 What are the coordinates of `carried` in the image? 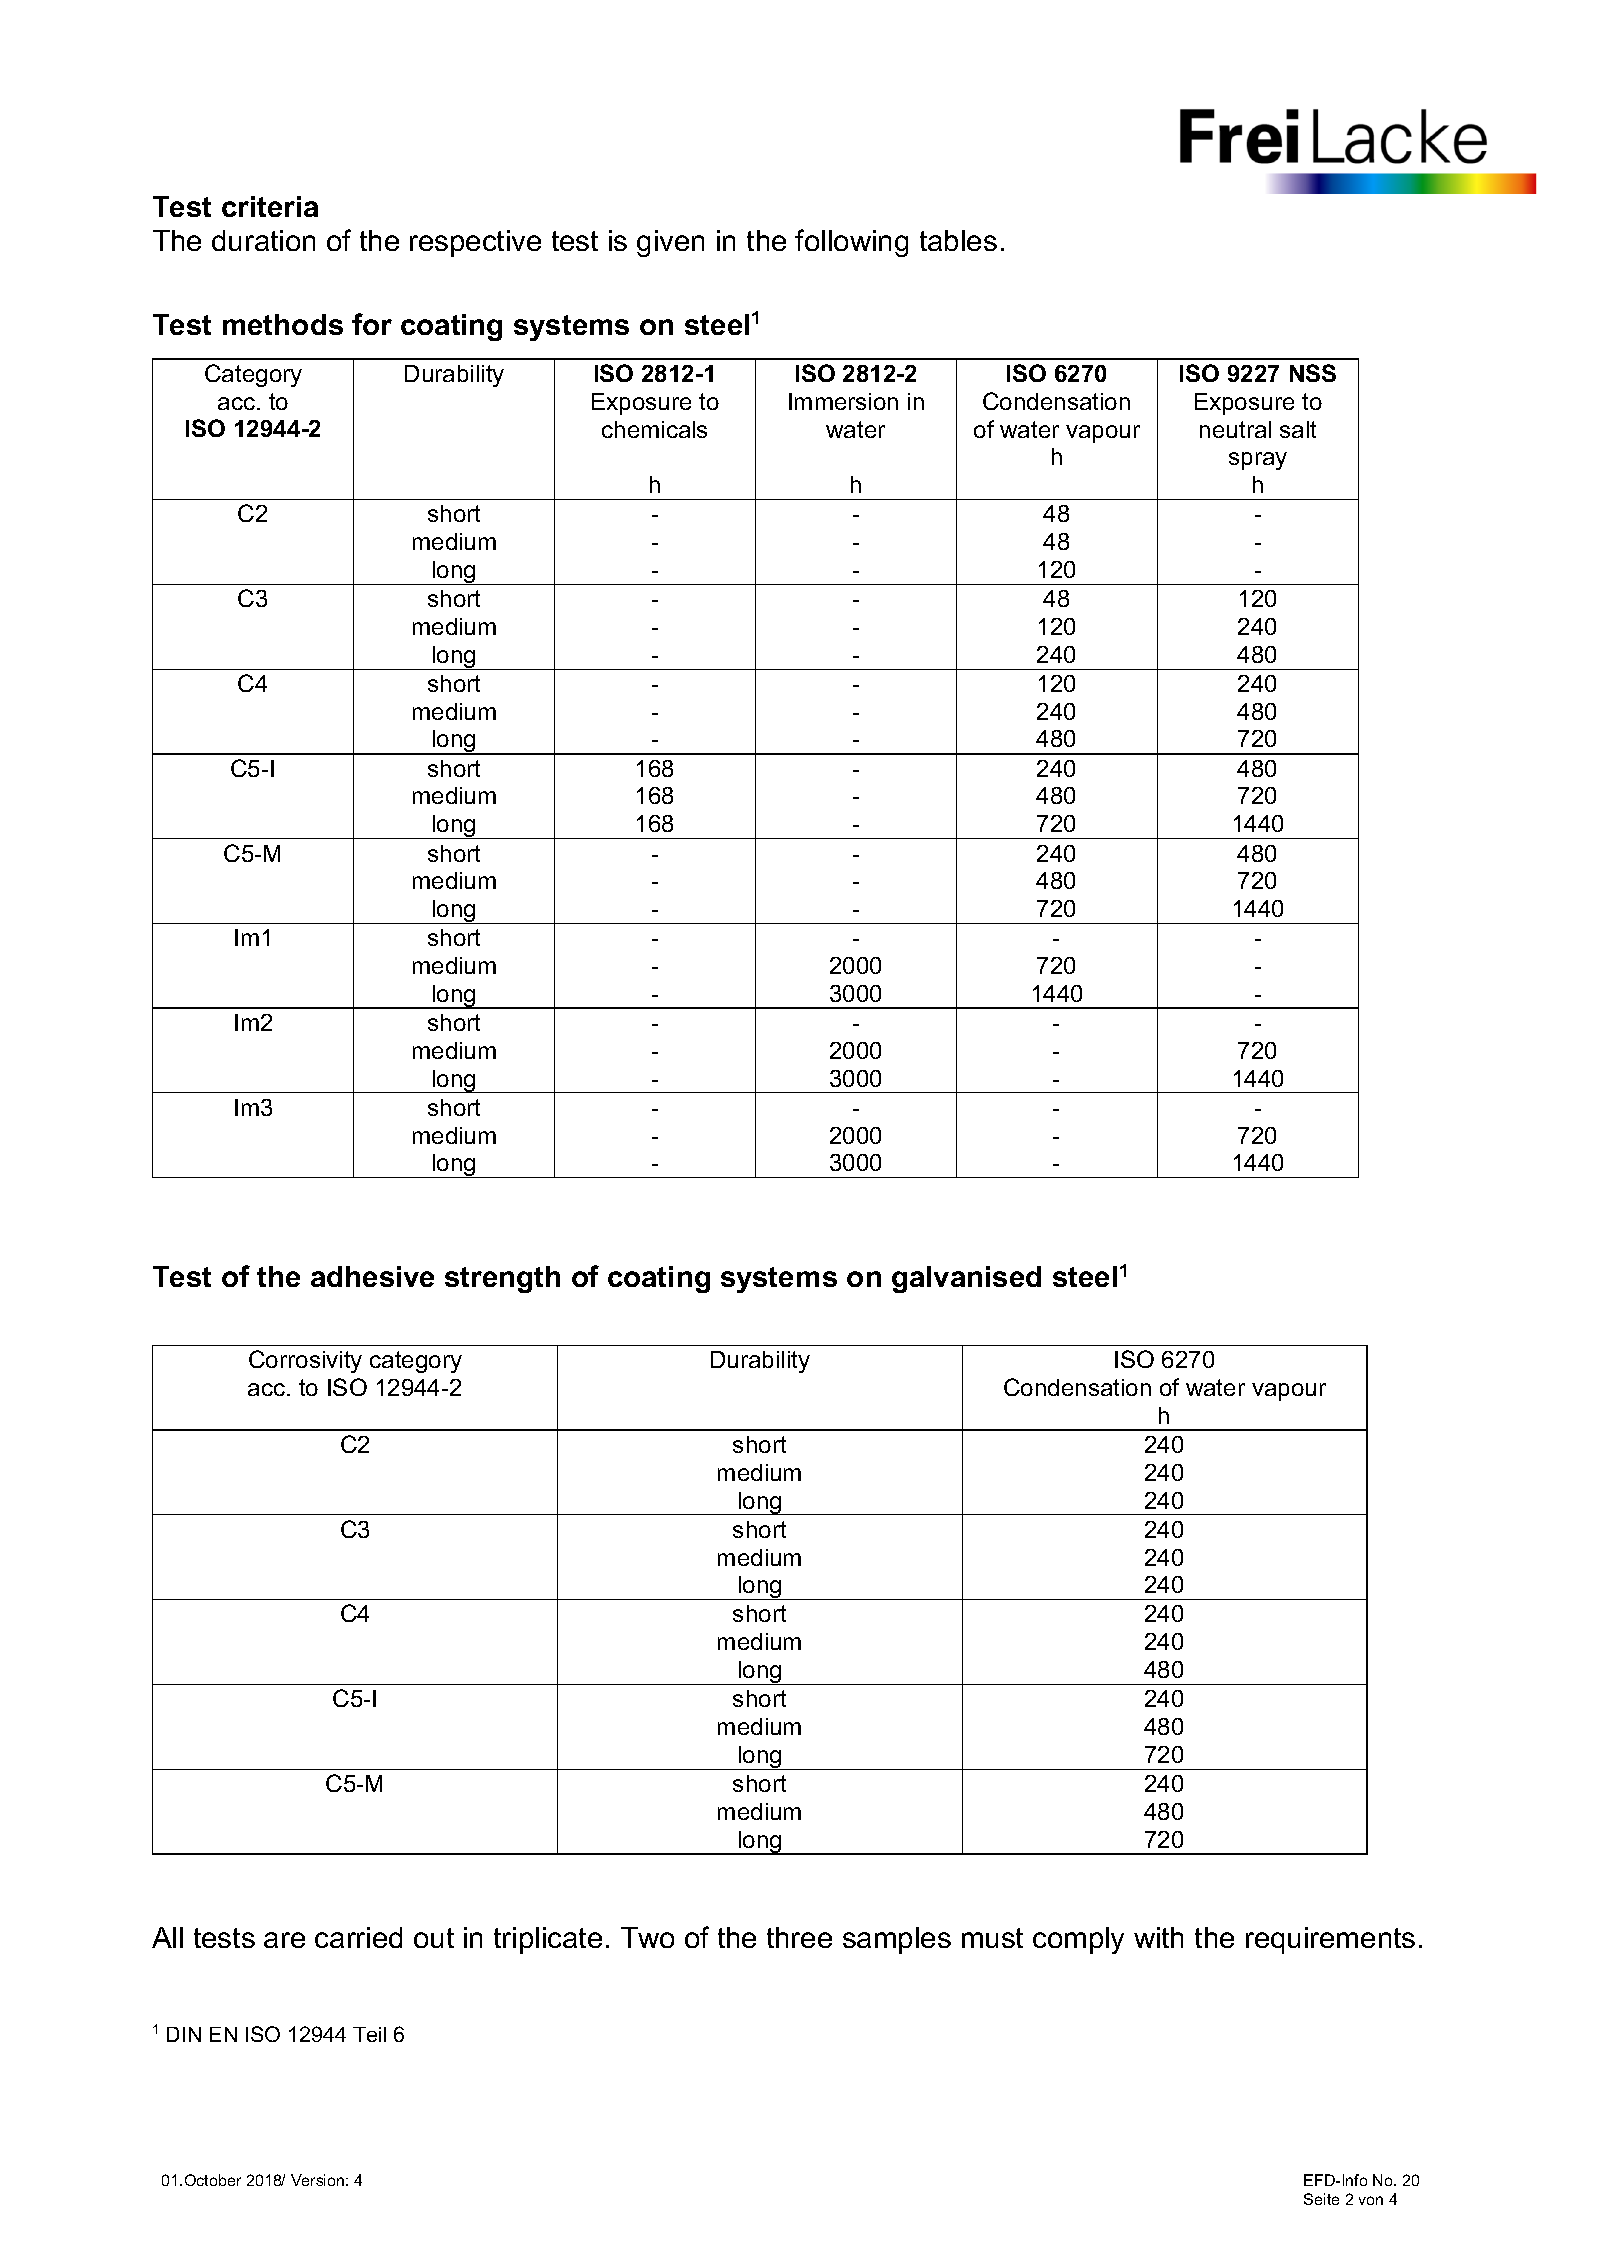 It's located at (358, 1937).
